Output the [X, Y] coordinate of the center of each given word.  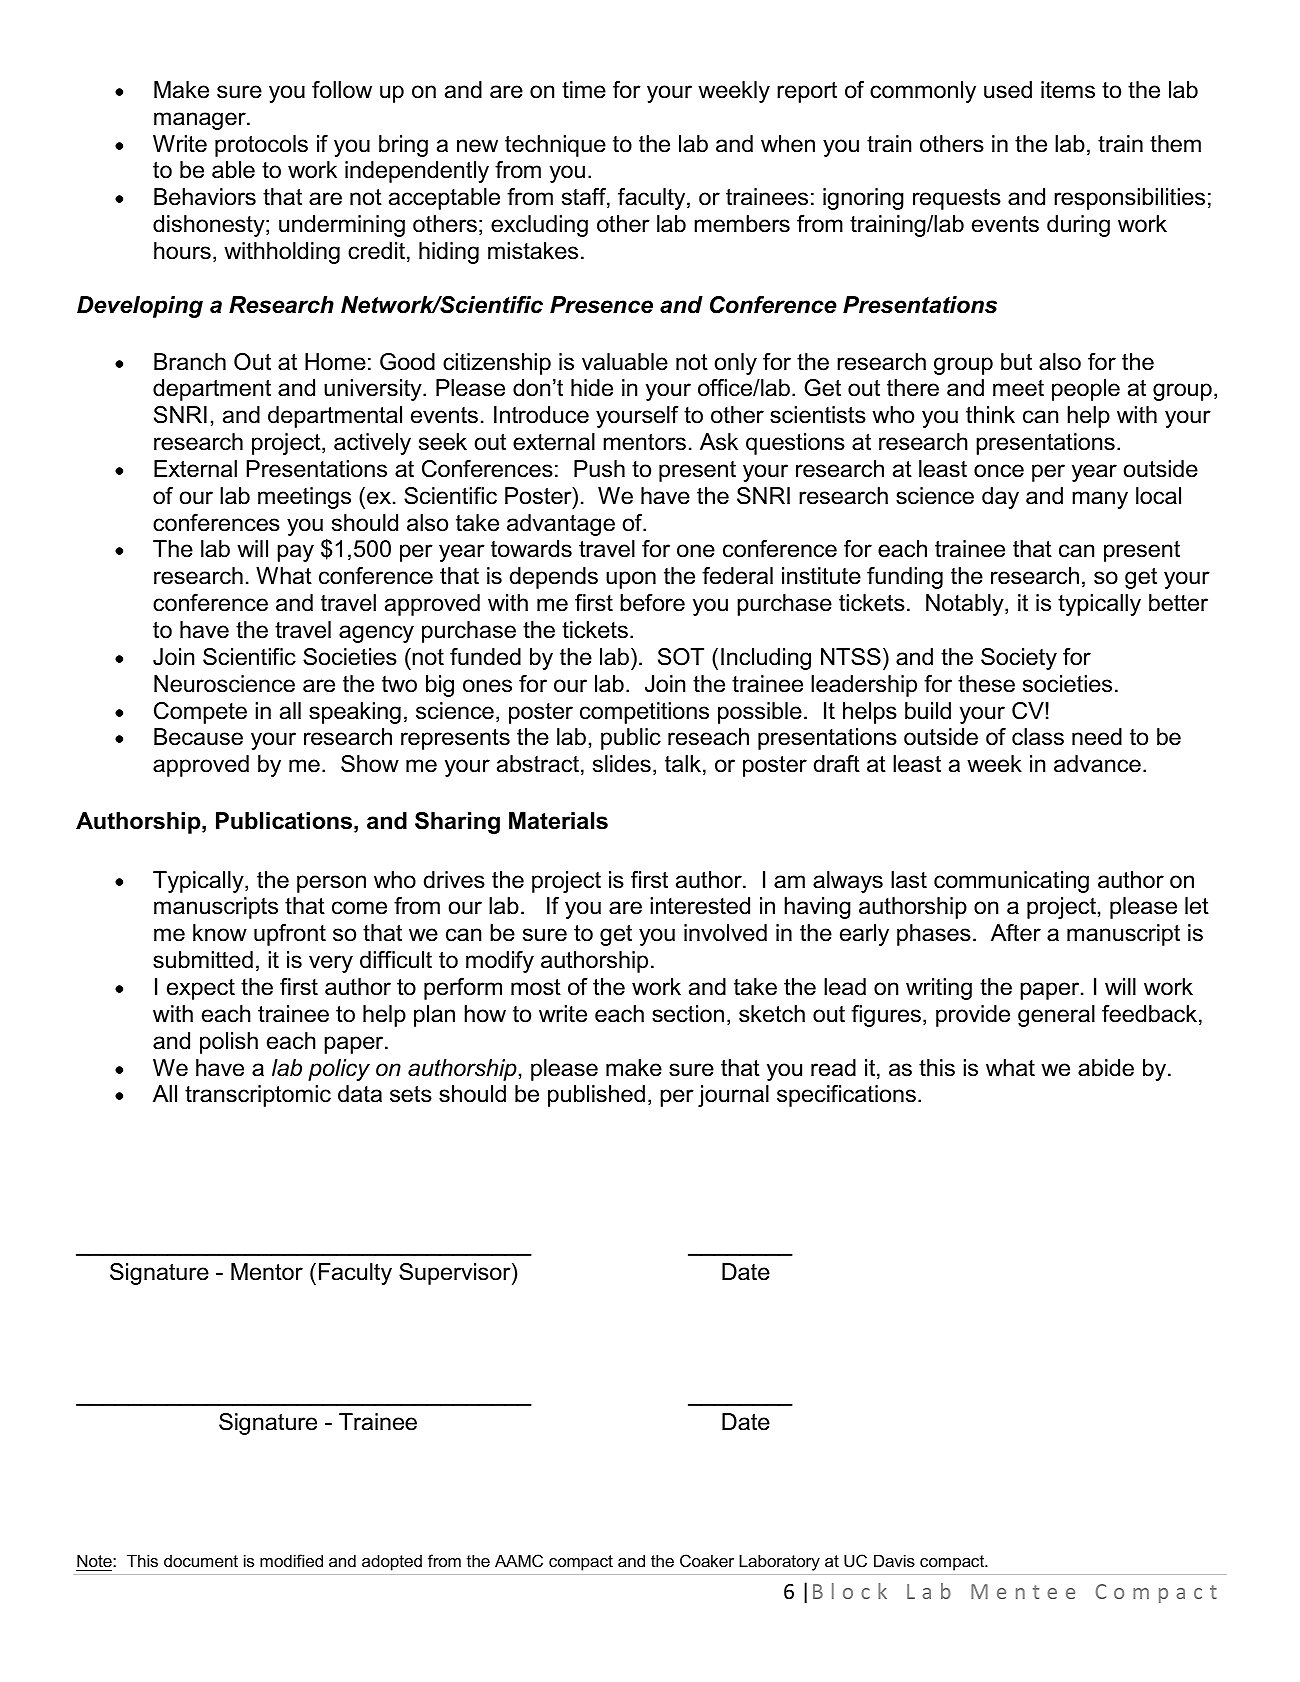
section [688, 1014]
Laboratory [779, 1562]
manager [201, 121]
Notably [966, 605]
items [1068, 90]
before [652, 603]
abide [1106, 1068]
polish [229, 1043]
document [201, 1561]
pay [295, 553]
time [584, 90]
